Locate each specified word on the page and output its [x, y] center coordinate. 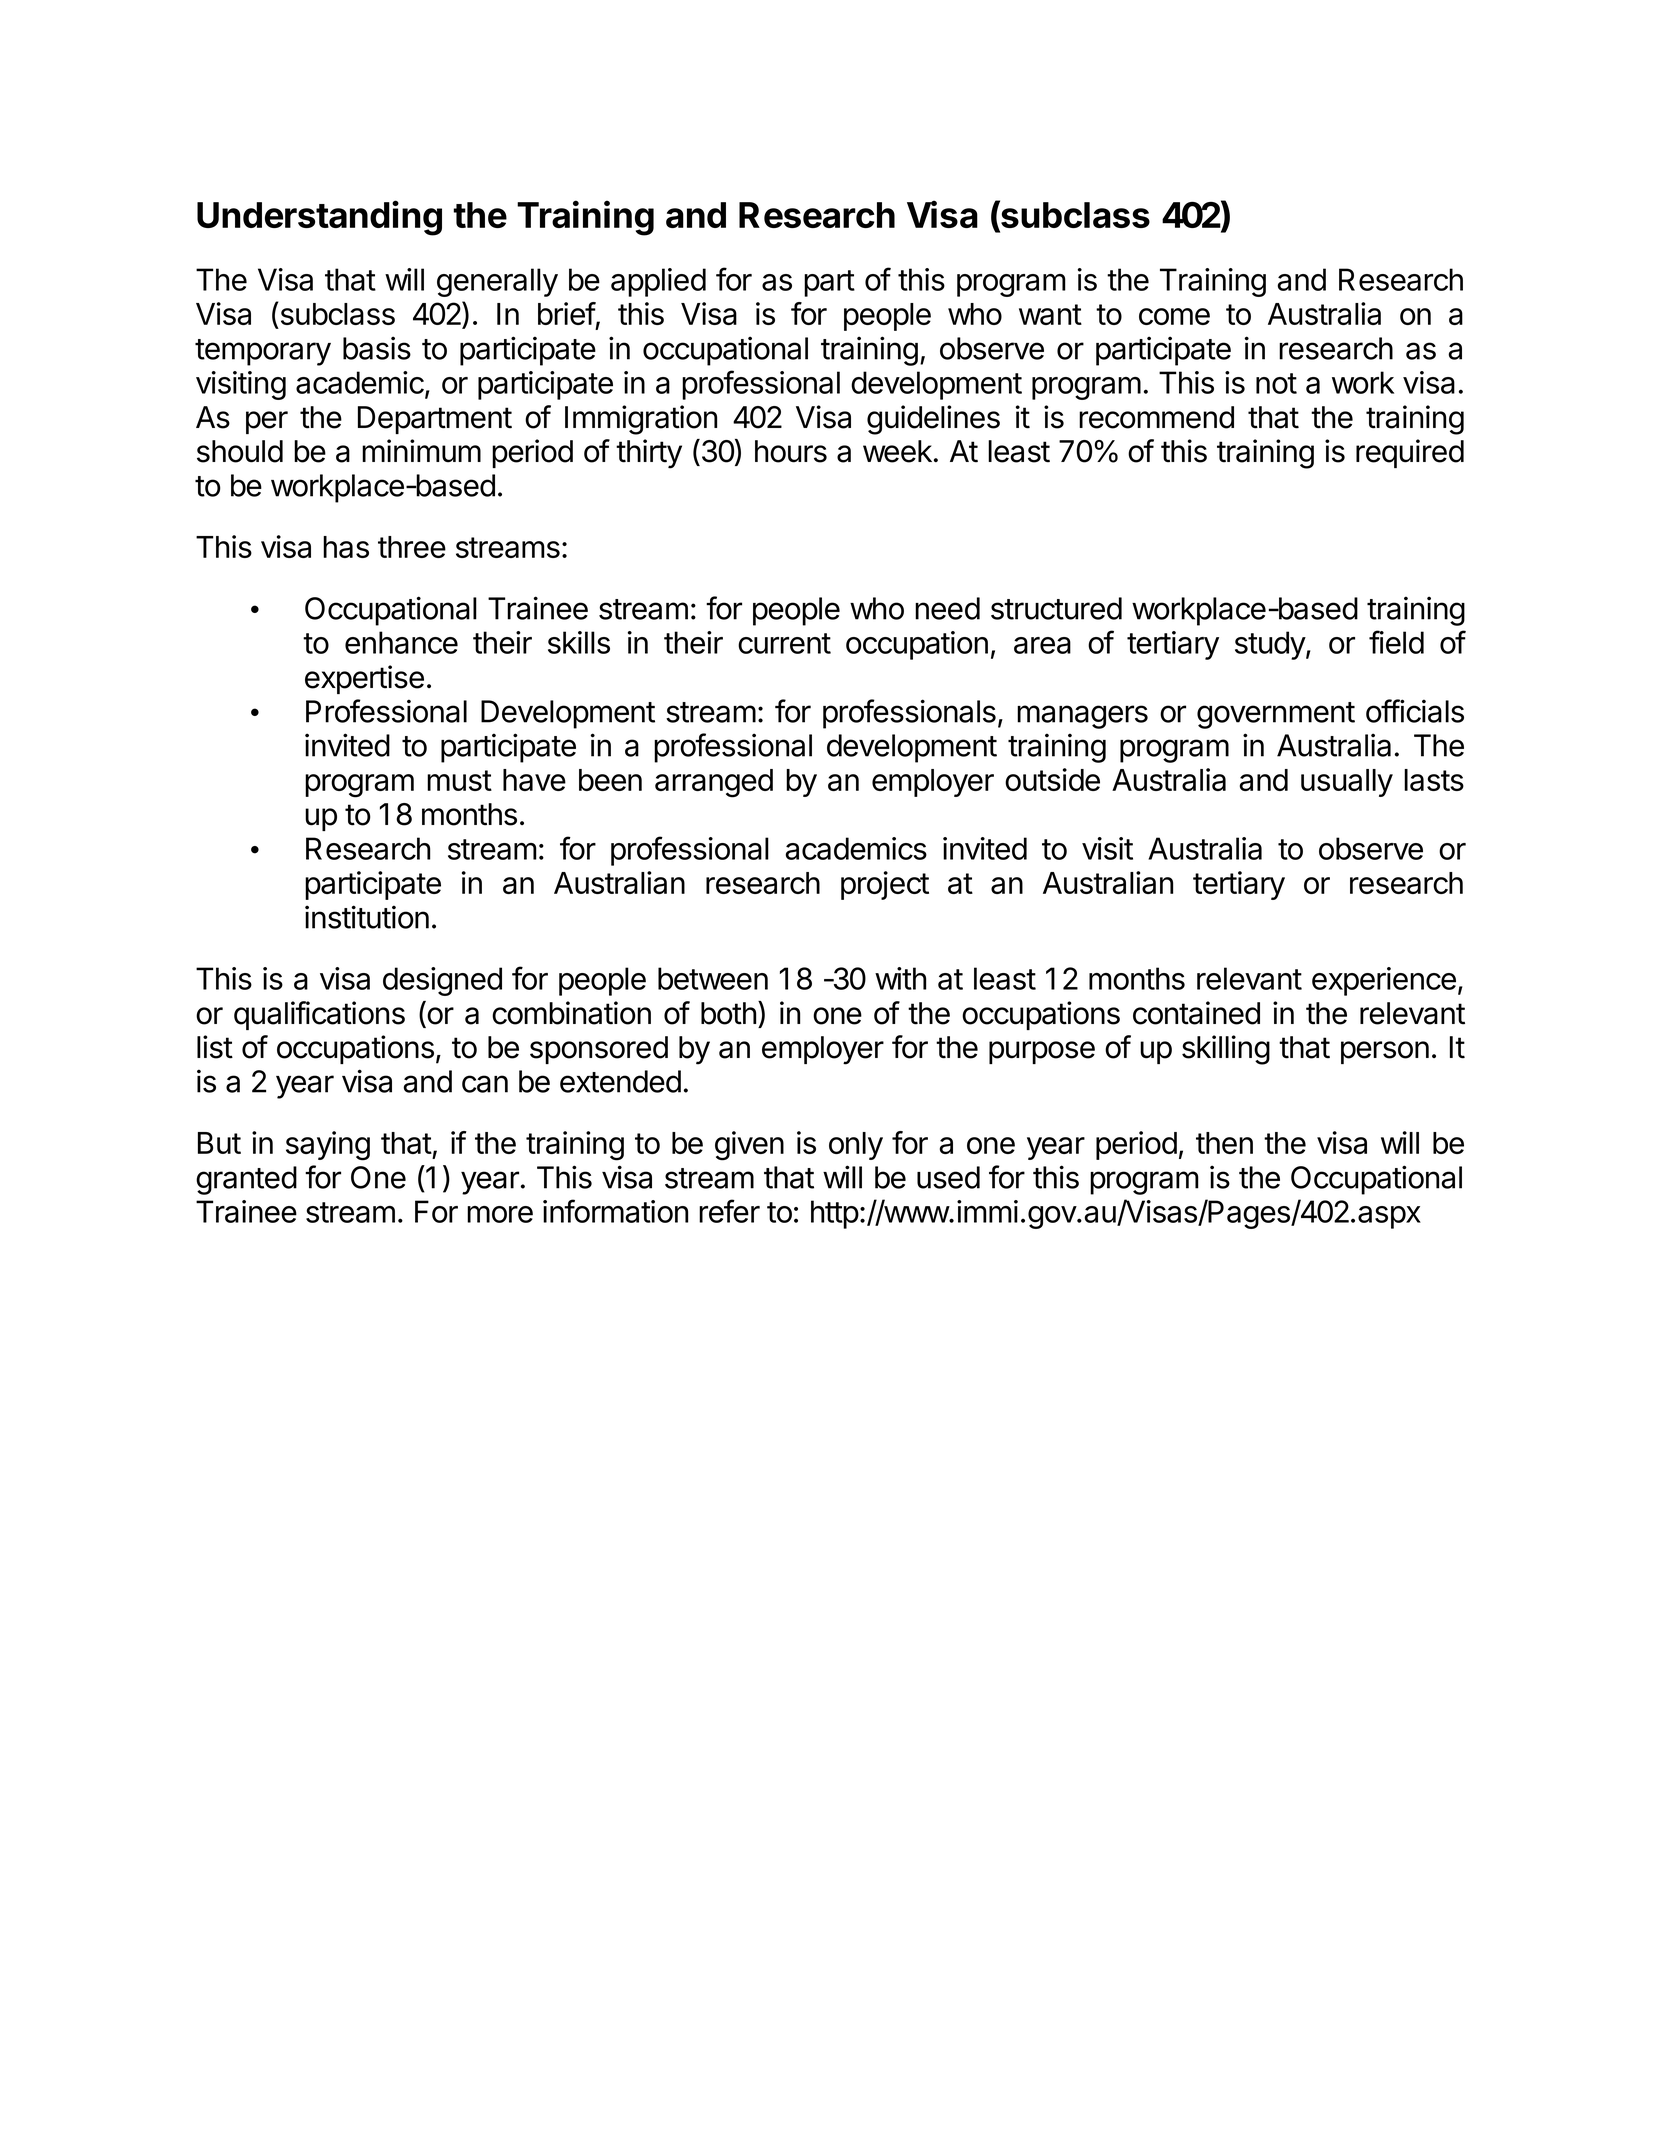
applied [658, 282]
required [1410, 453]
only [856, 1146]
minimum [421, 451]
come [1174, 316]
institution [367, 917]
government [1276, 715]
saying [328, 1146]
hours [791, 451]
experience [1384, 981]
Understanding [319, 218]
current [784, 643]
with [900, 978]
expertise [364, 679]
